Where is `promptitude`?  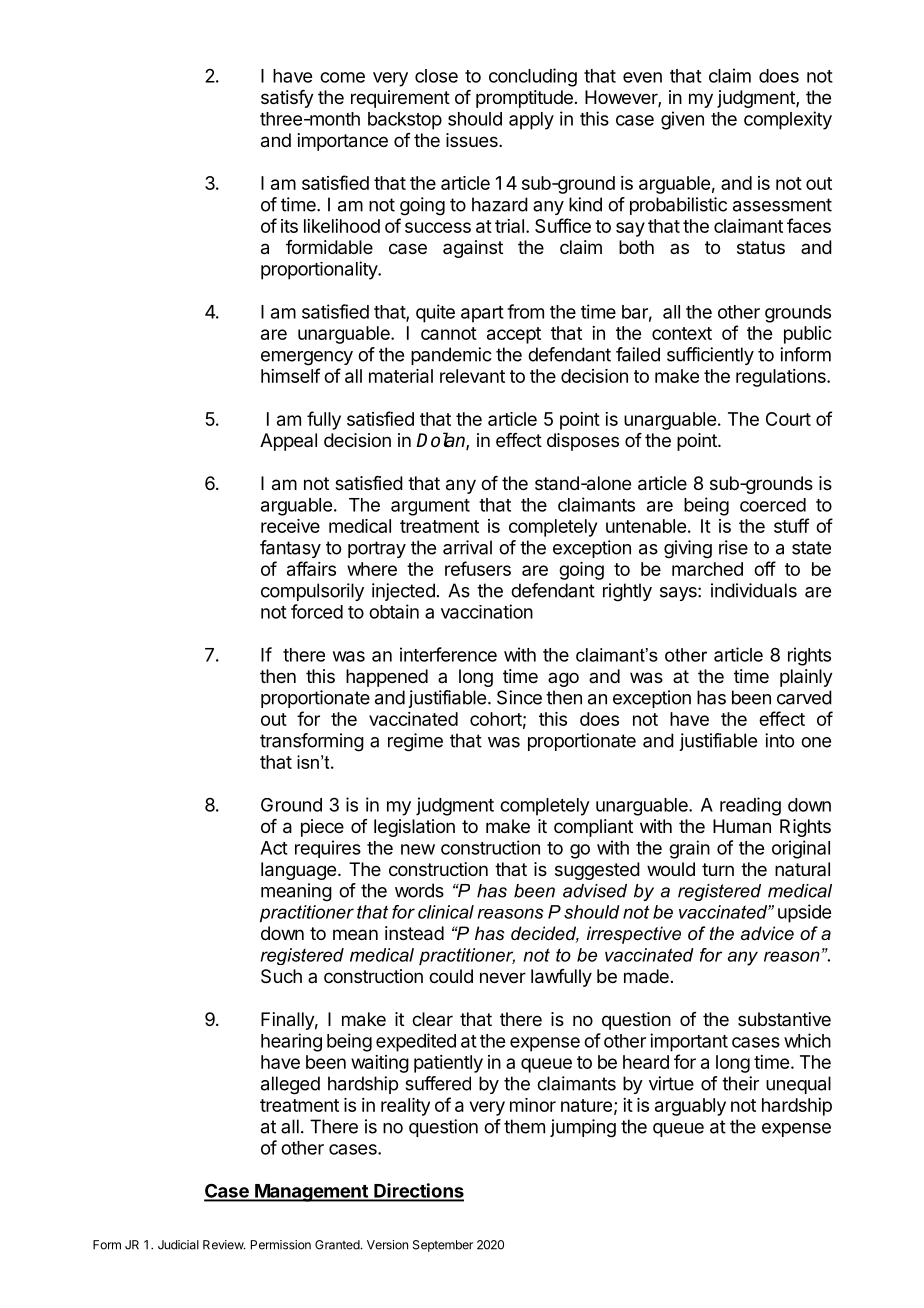
promptitude is located at coordinates (524, 99).
